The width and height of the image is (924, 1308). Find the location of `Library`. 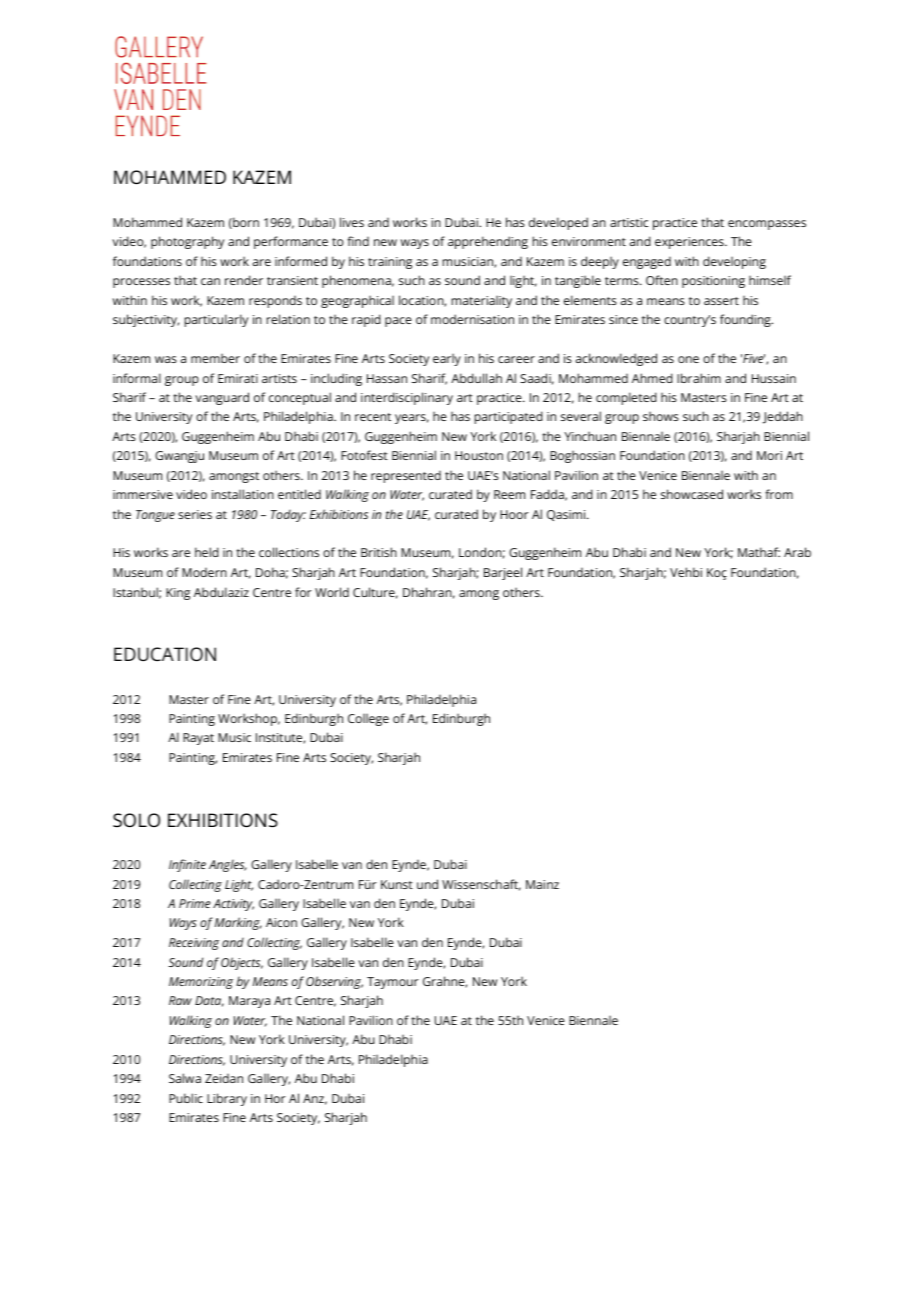

Library is located at coordinates (227, 1099).
